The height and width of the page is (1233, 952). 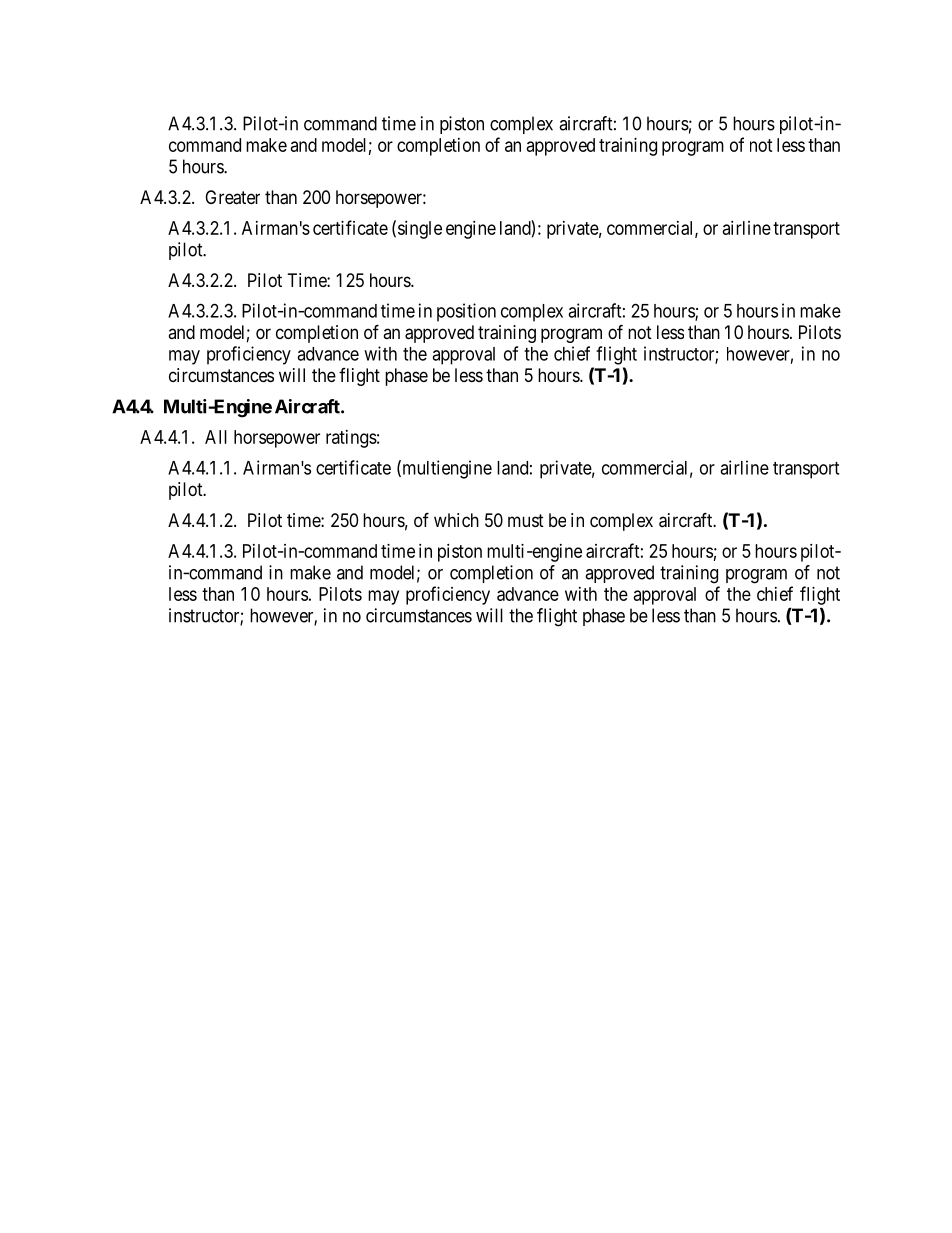 I want to click on ratings, so click(x=351, y=439).
